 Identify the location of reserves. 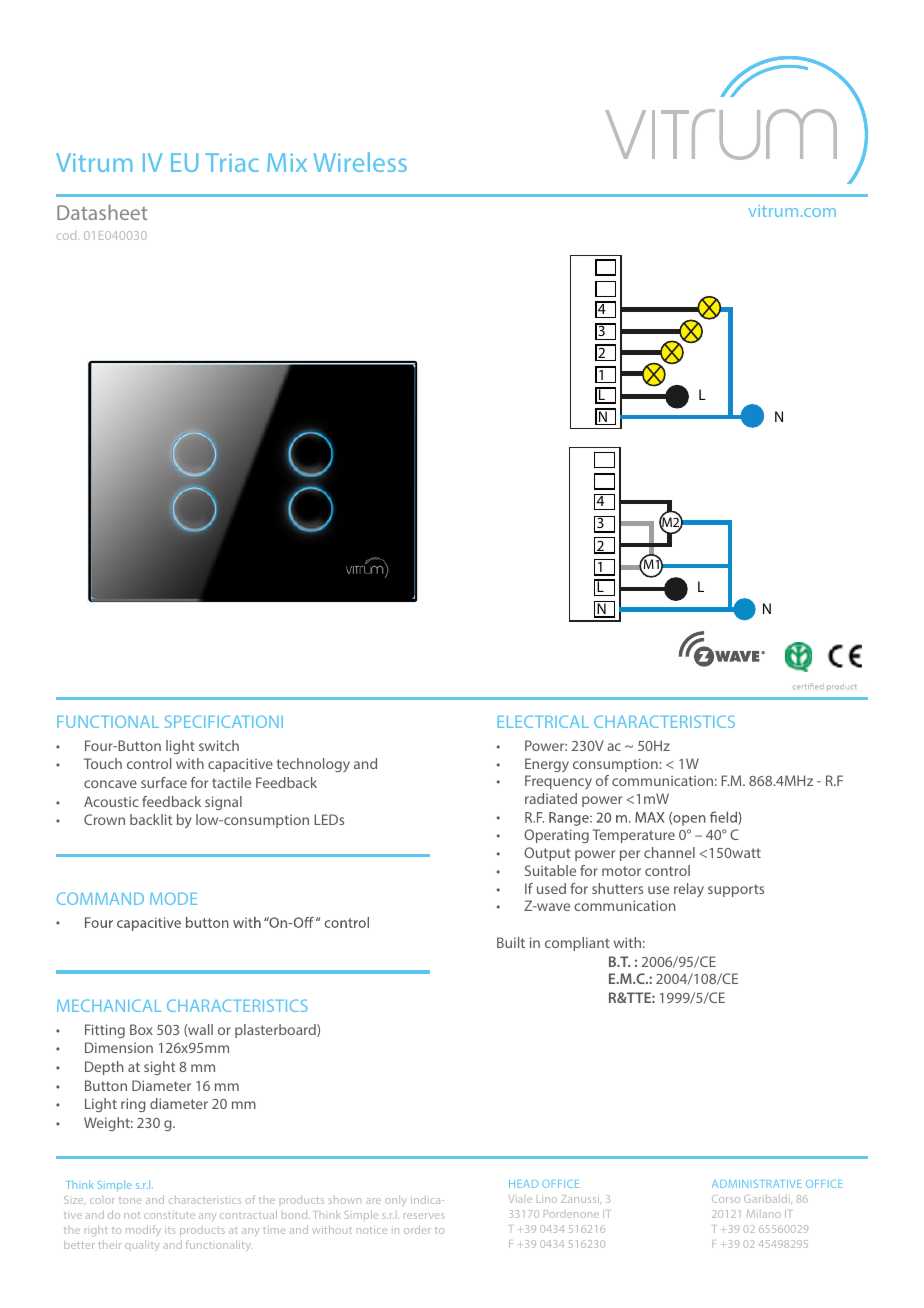
(424, 1216).
